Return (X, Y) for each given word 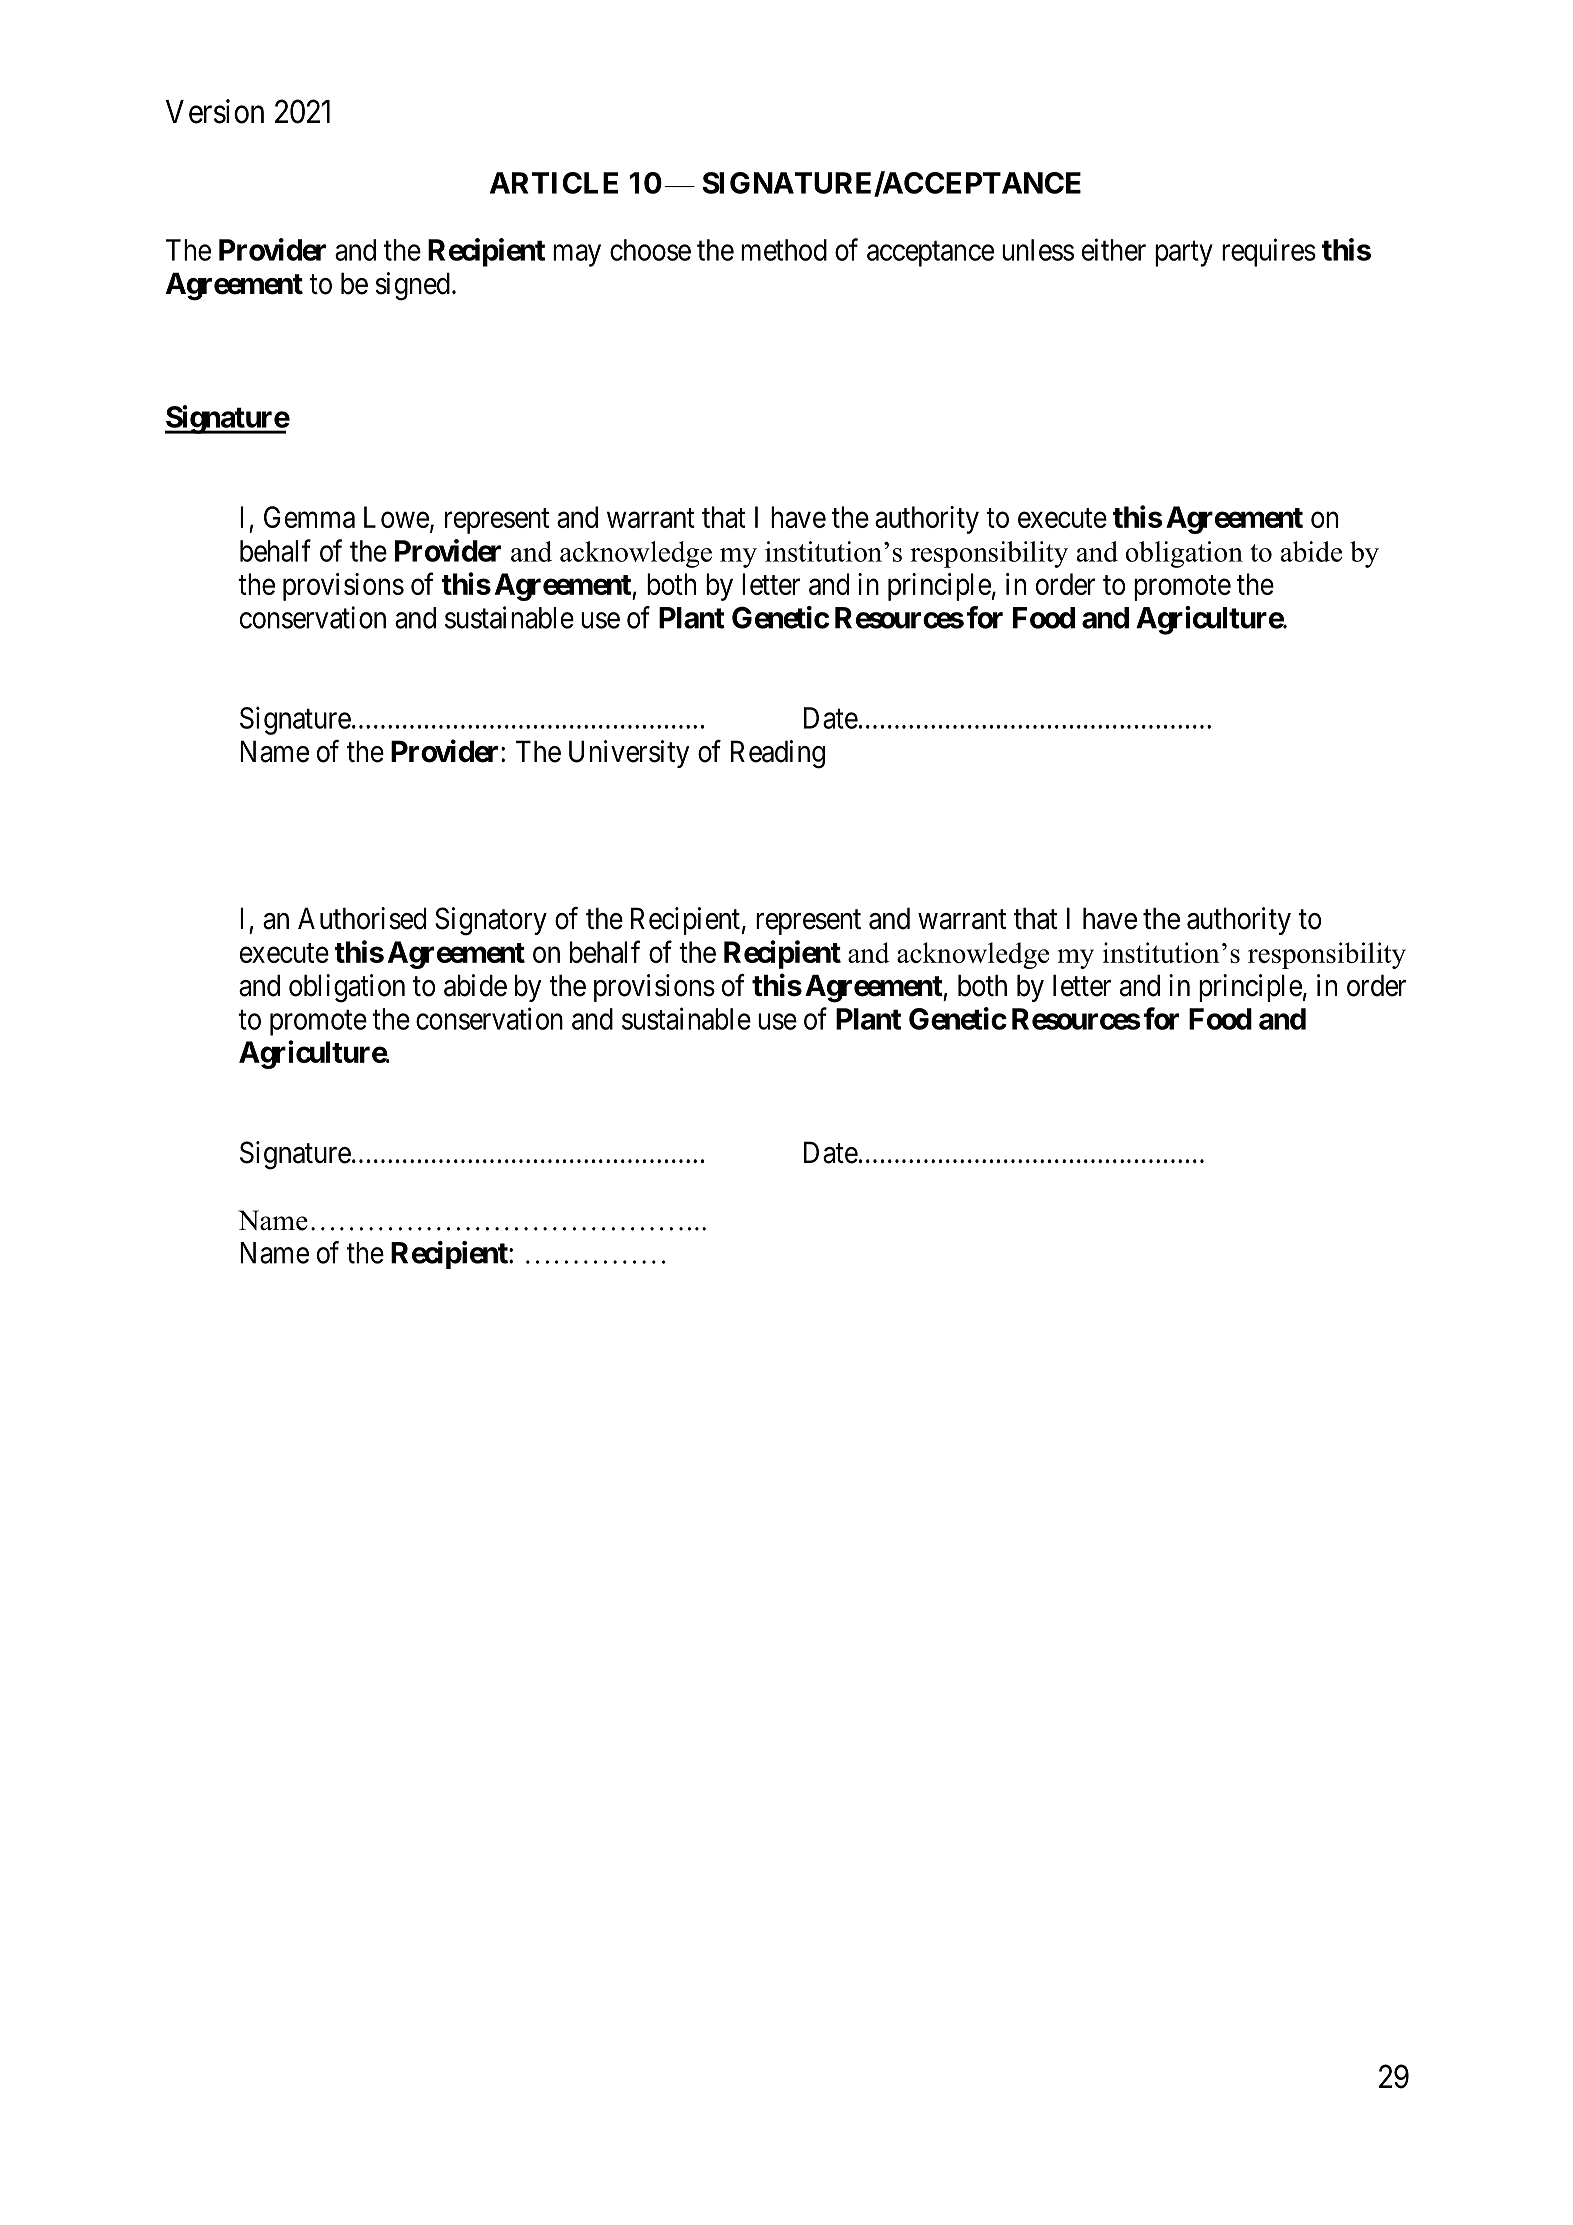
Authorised (362, 918)
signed (412, 286)
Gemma (309, 517)
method (784, 250)
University (629, 754)
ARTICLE (554, 183)
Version (215, 111)
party (1184, 254)
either (1114, 249)
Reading (778, 754)
